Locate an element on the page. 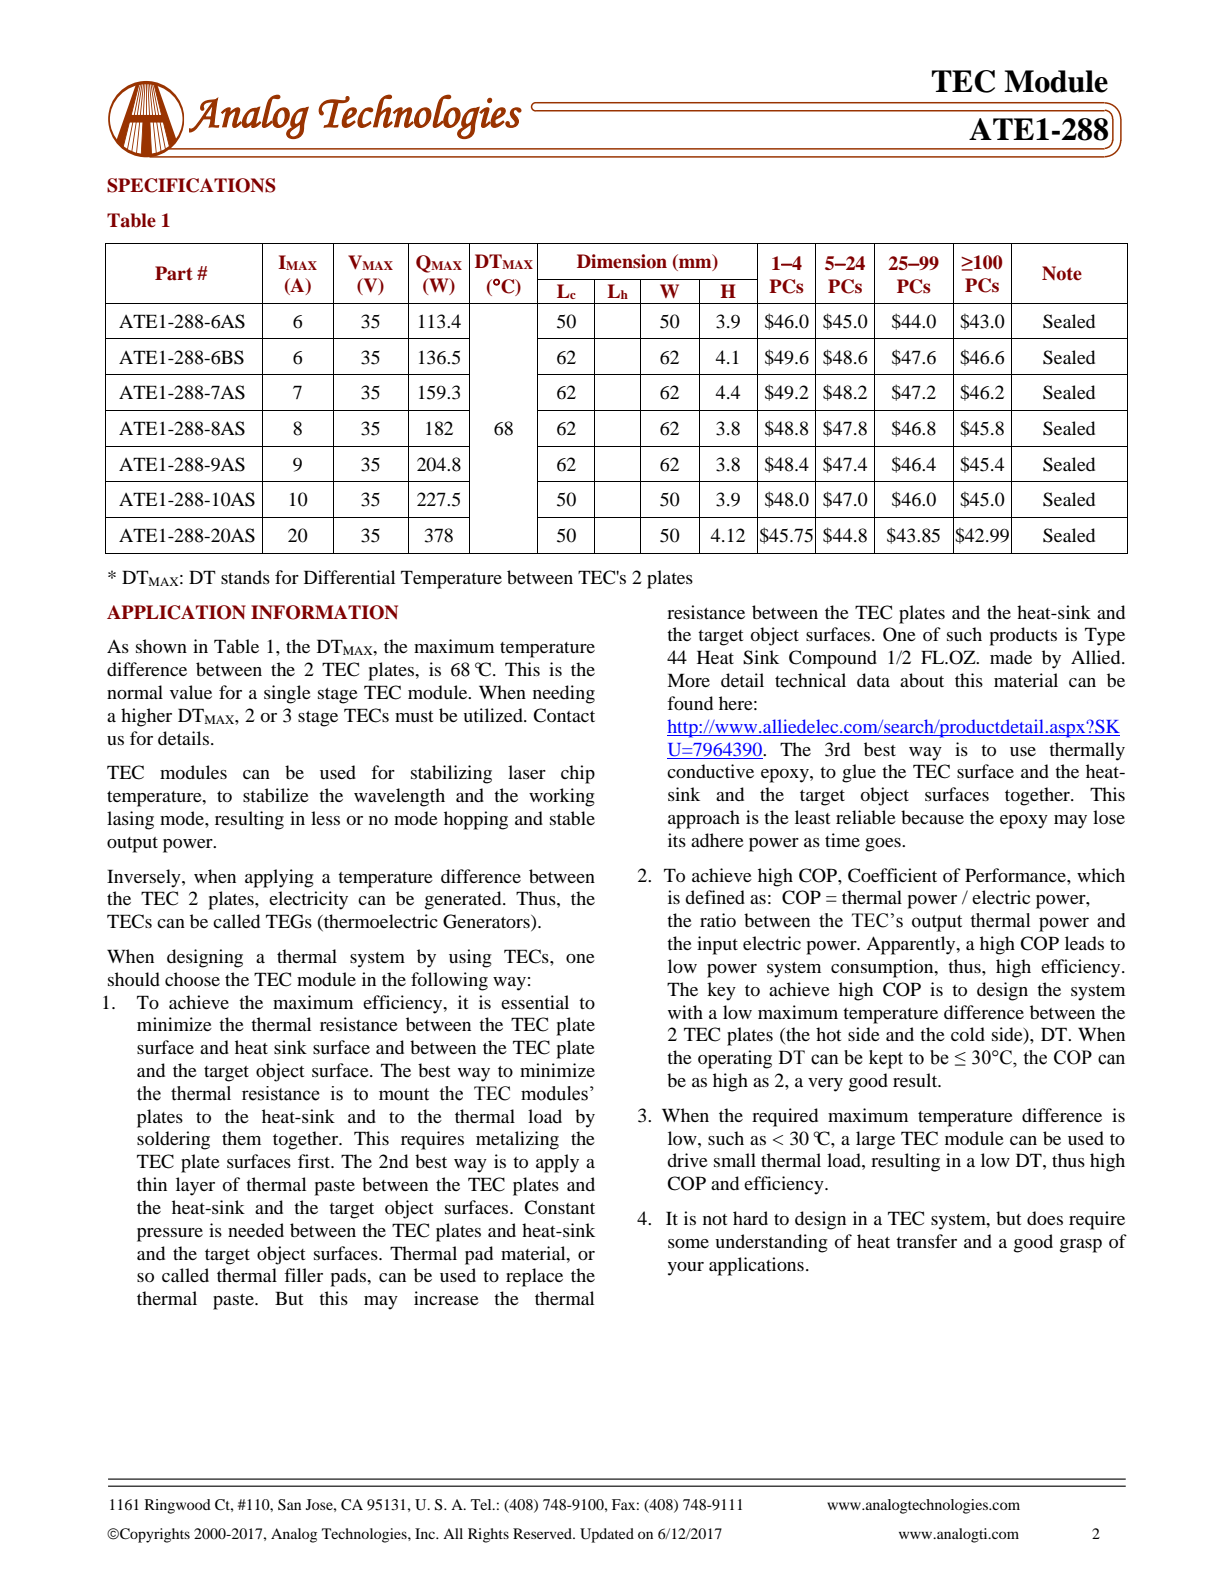 This document has height=1572, width=1215. Note is located at coordinates (1062, 273).
